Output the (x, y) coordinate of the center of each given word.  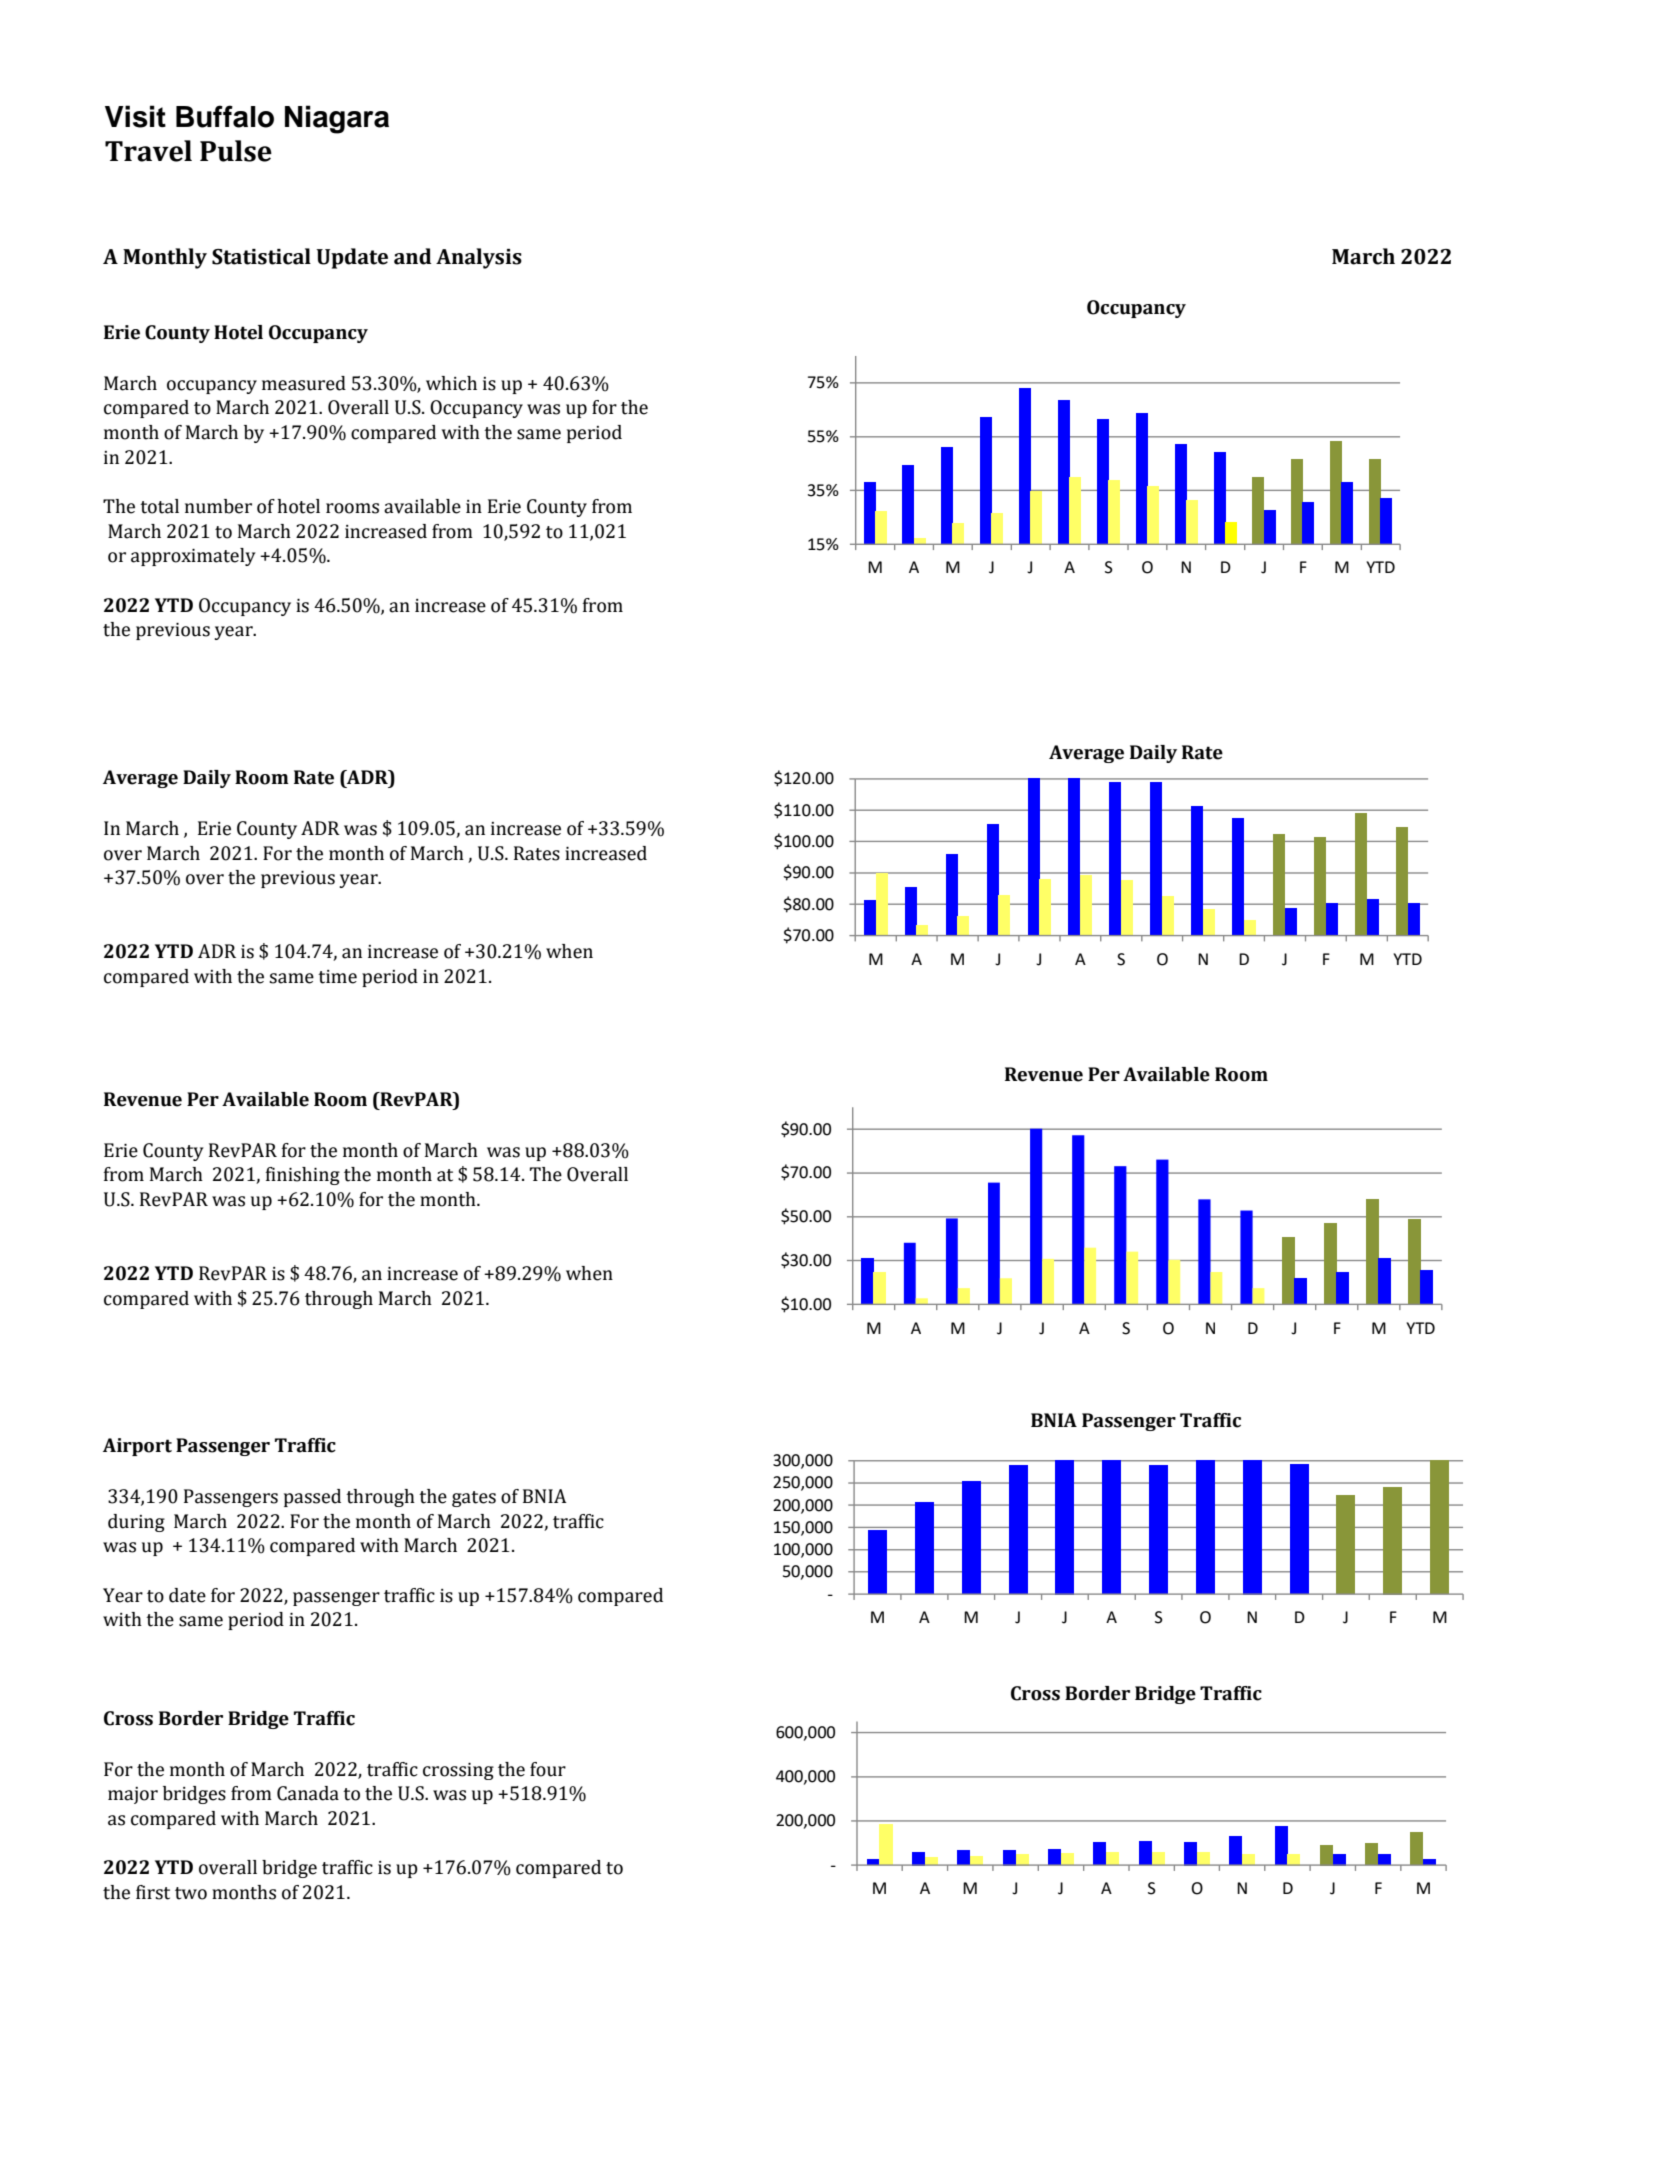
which (451, 383)
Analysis (479, 258)
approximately (193, 557)
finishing (303, 1176)
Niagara (337, 119)
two (191, 1893)
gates (474, 1499)
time (337, 977)
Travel (148, 151)
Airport (137, 1447)
